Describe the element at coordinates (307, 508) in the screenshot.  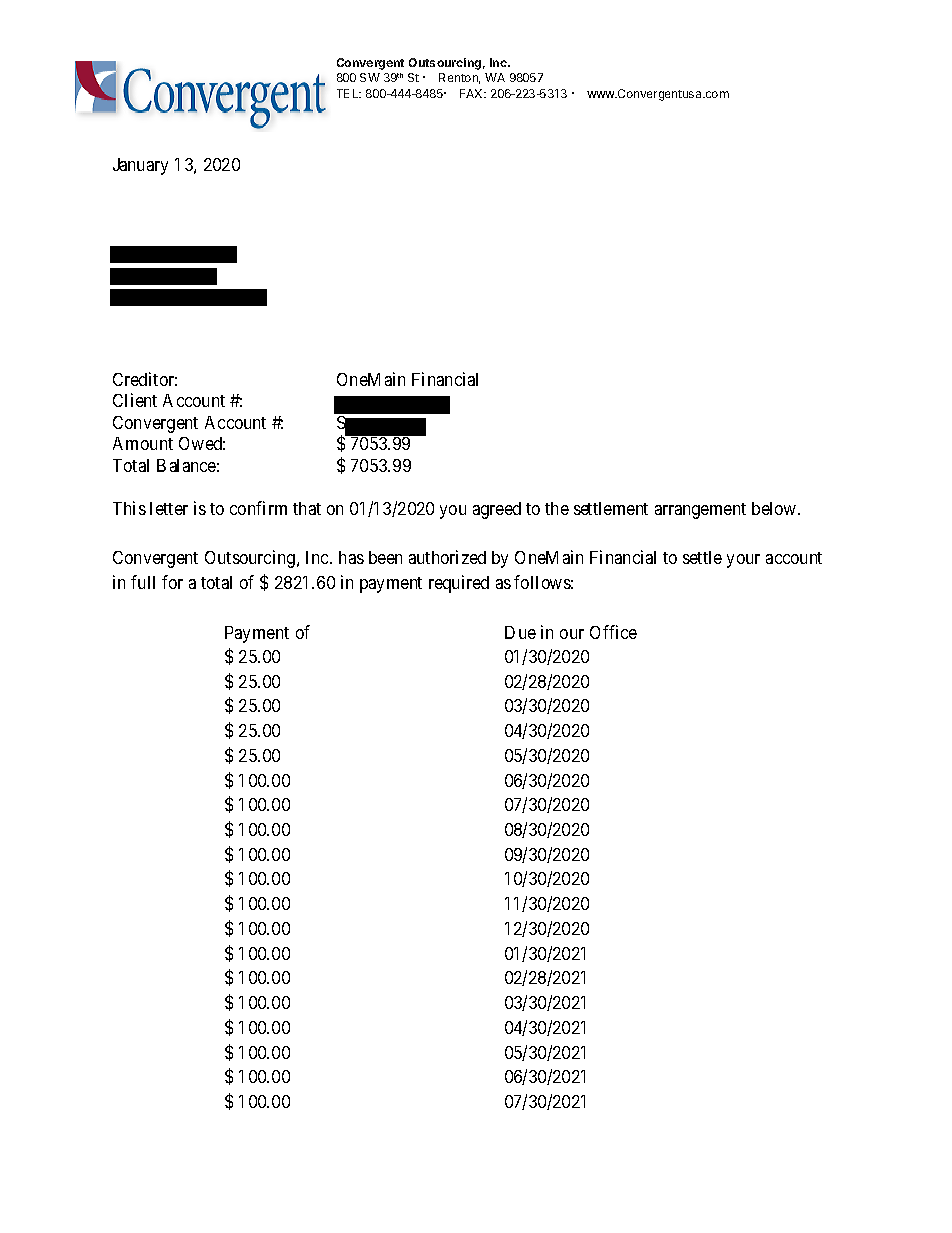
I see `that` at that location.
